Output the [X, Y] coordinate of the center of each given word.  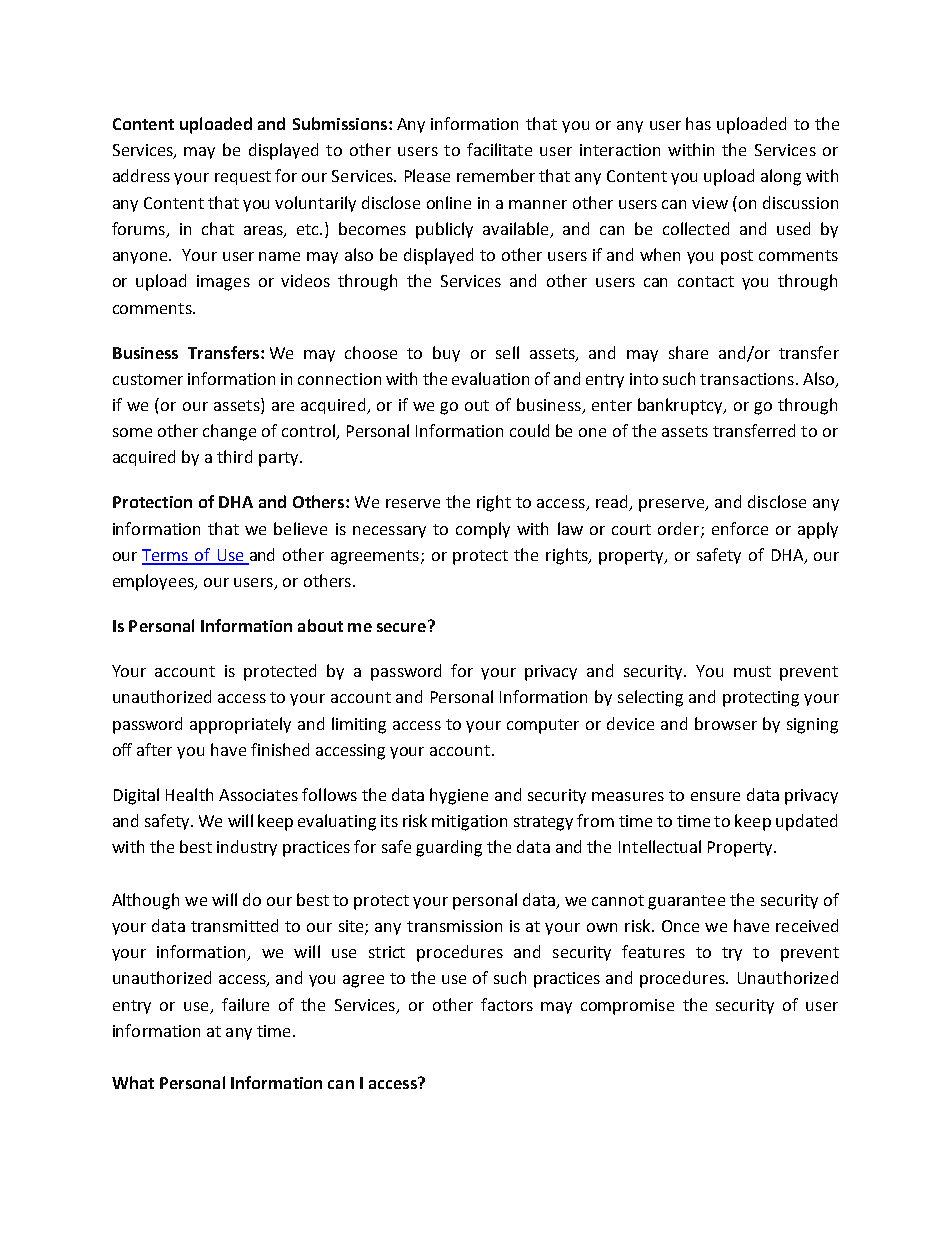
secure [403, 626]
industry [247, 848]
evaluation [490, 378]
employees [154, 582]
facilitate [499, 149]
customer [148, 379]
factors [507, 1004]
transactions [747, 379]
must [752, 671]
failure [245, 1004]
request [243, 178]
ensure [715, 796]
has [698, 123]
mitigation [469, 823]
